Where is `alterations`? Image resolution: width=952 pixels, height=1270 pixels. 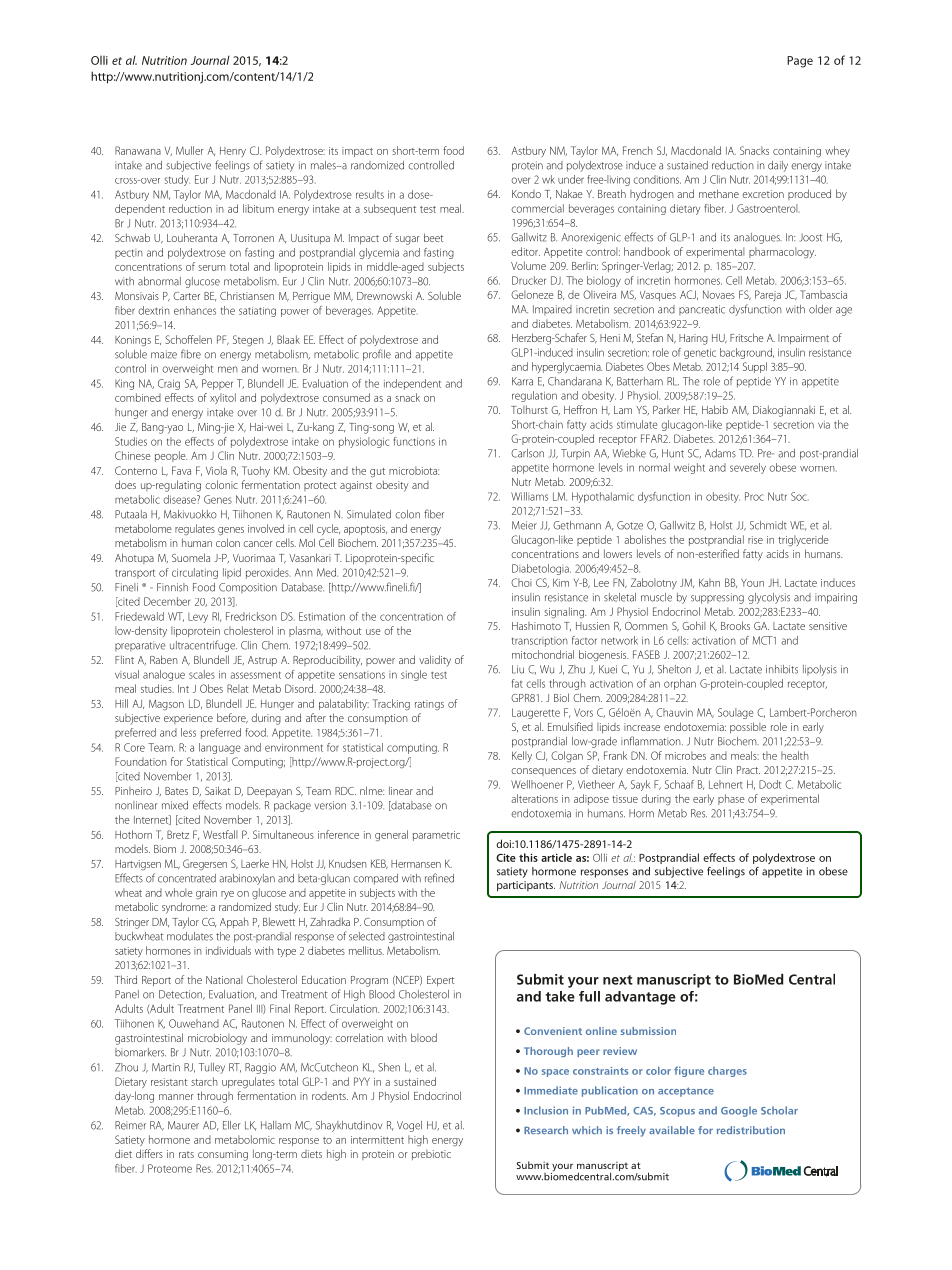 alterations is located at coordinates (534, 798).
